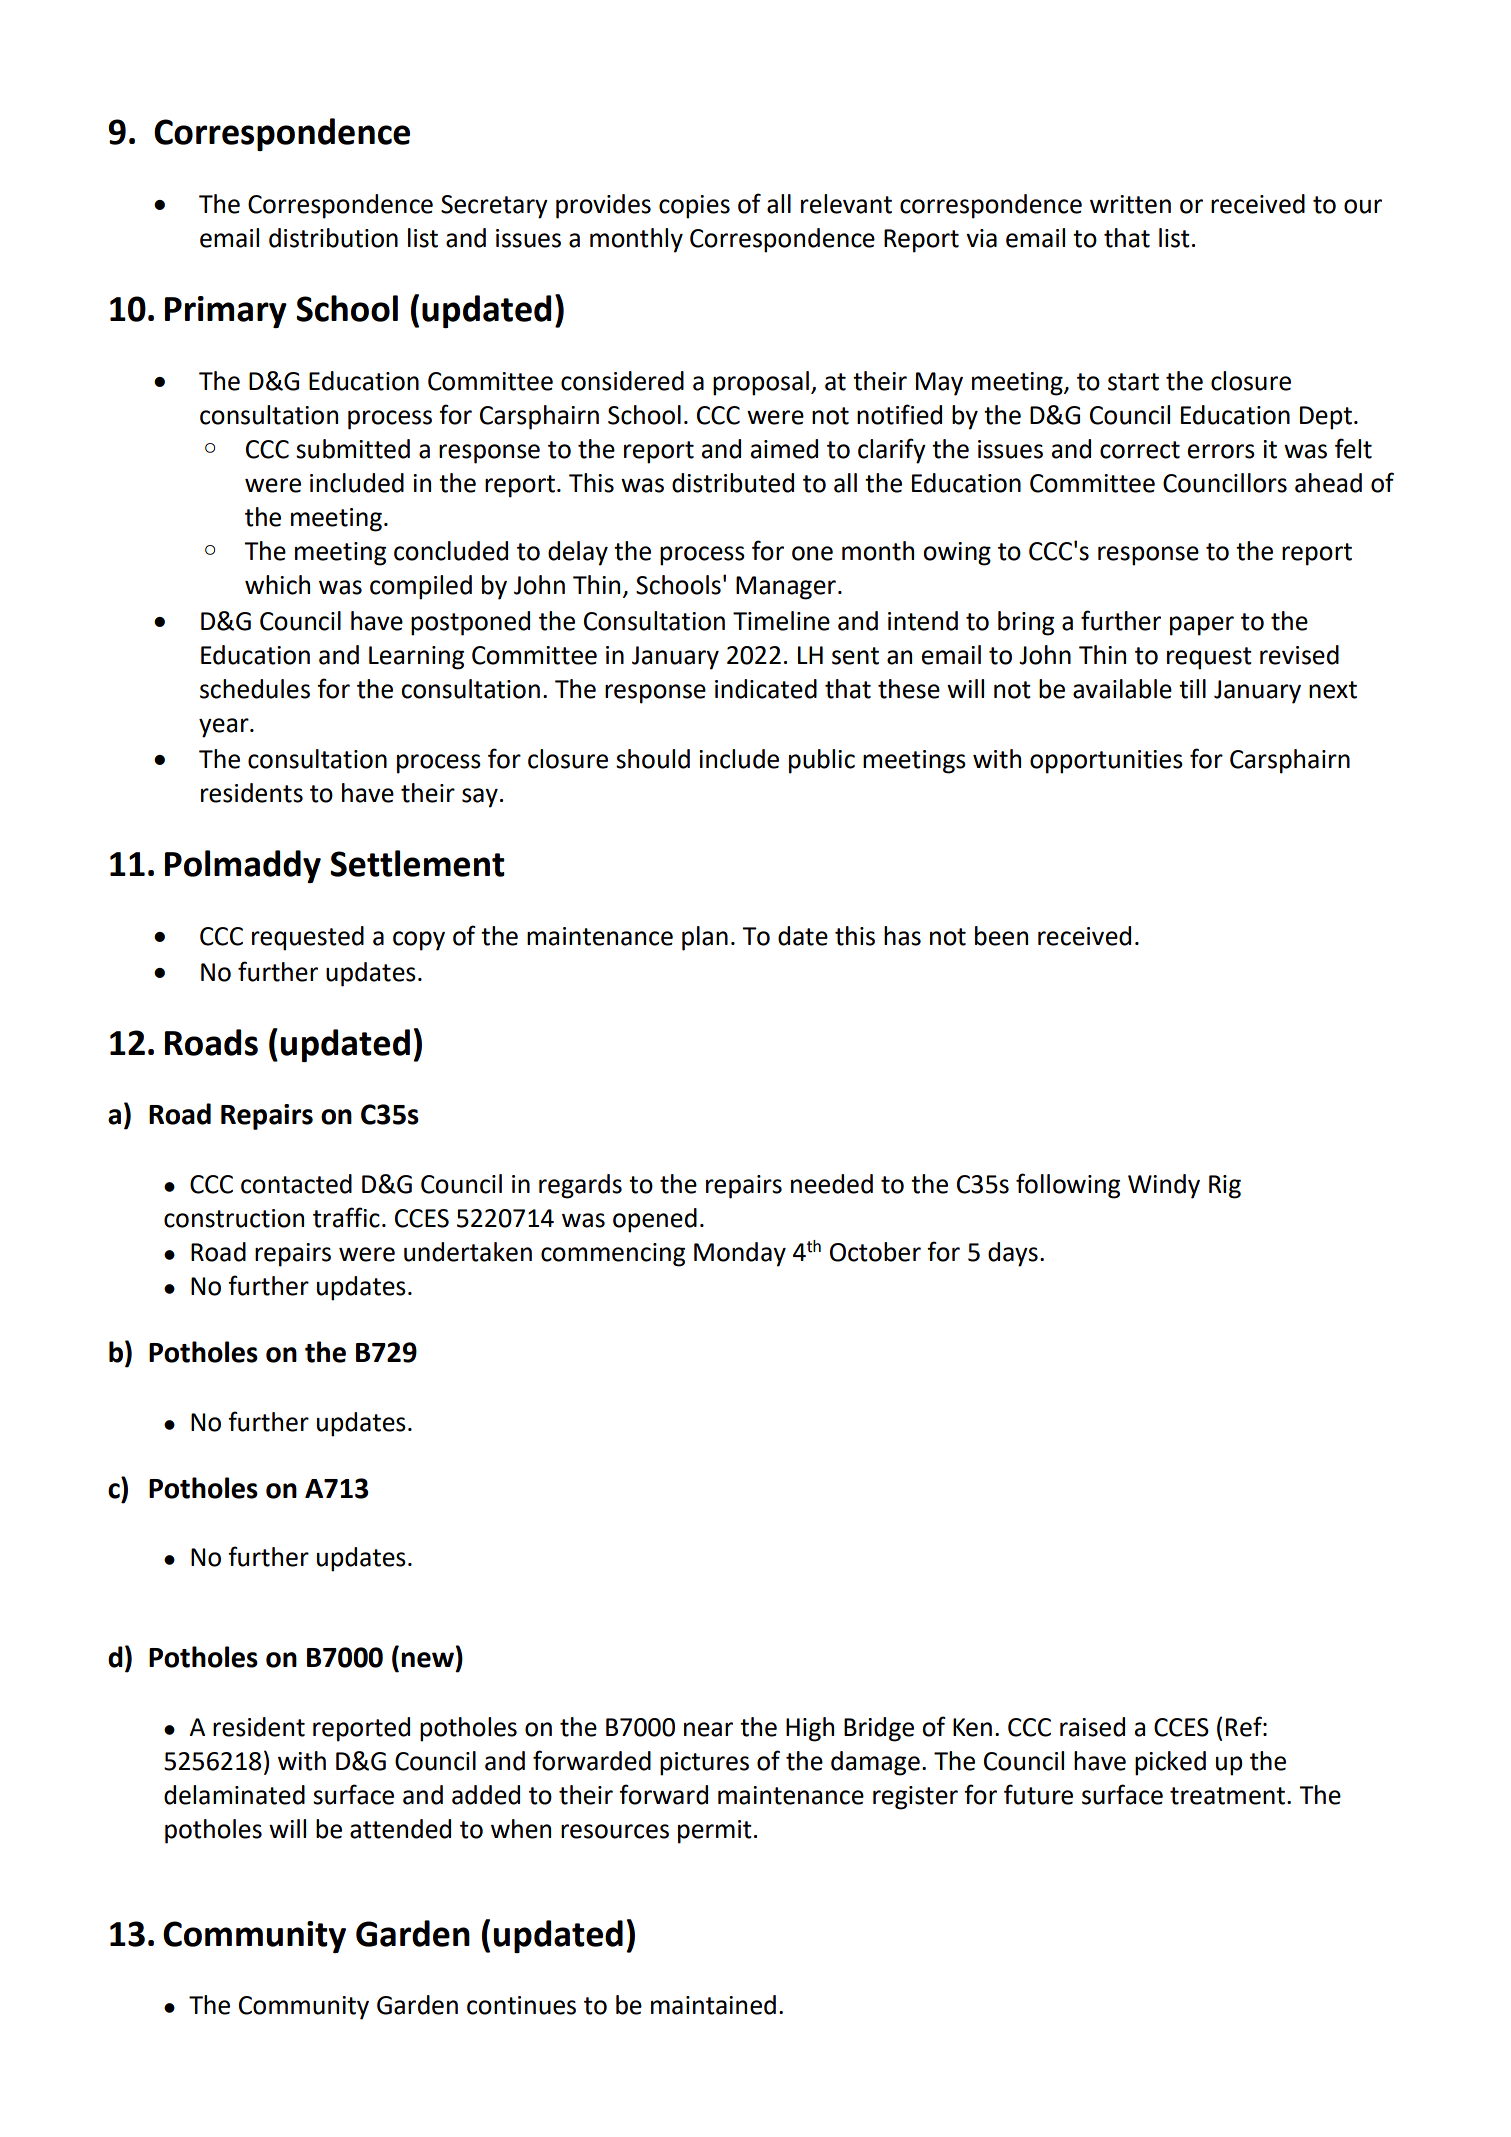 The width and height of the document is (1511, 2137). Describe the element at coordinates (1001, 936) in the document. I see `been` at that location.
